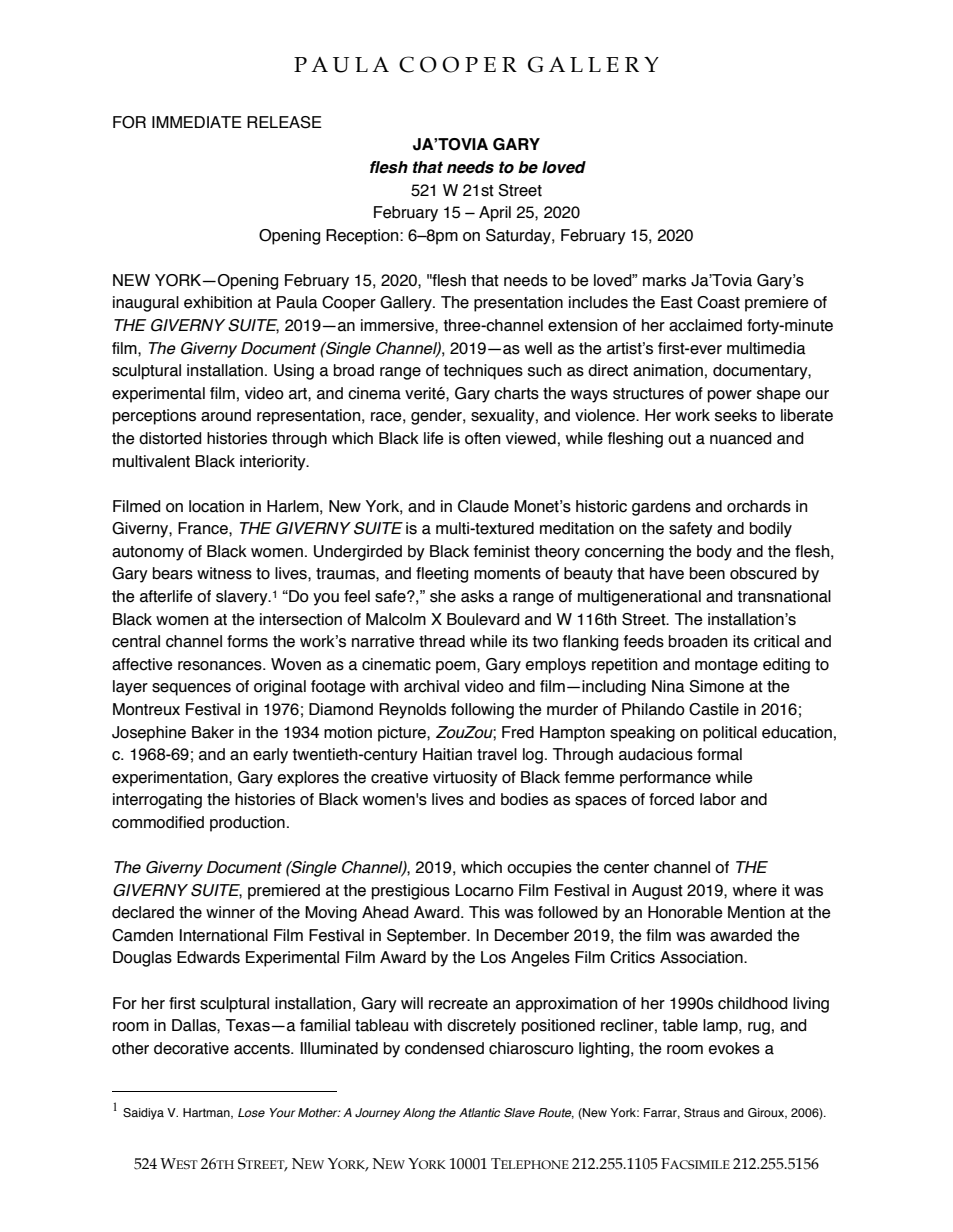 The image size is (953, 1232). What do you see at coordinates (171, 779) in the page?
I see `experimentation` at bounding box center [171, 779].
